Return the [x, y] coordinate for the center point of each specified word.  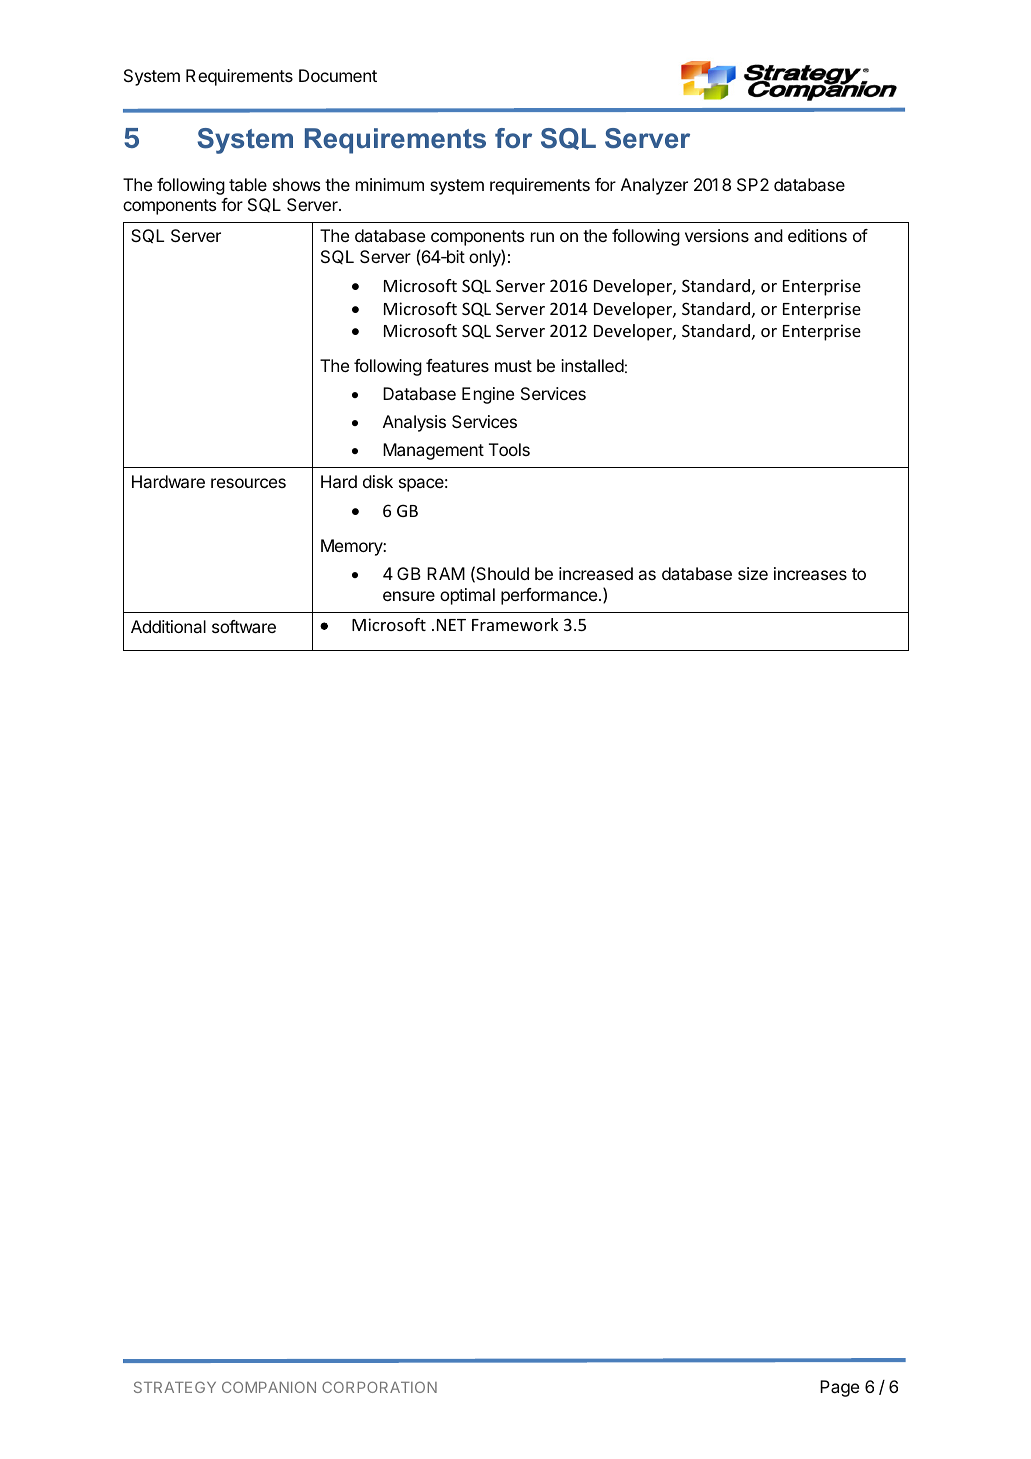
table [248, 184]
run [542, 237]
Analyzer [654, 186]
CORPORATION [379, 1387]
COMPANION [269, 1387]
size [753, 573]
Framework [515, 624]
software [244, 626]
